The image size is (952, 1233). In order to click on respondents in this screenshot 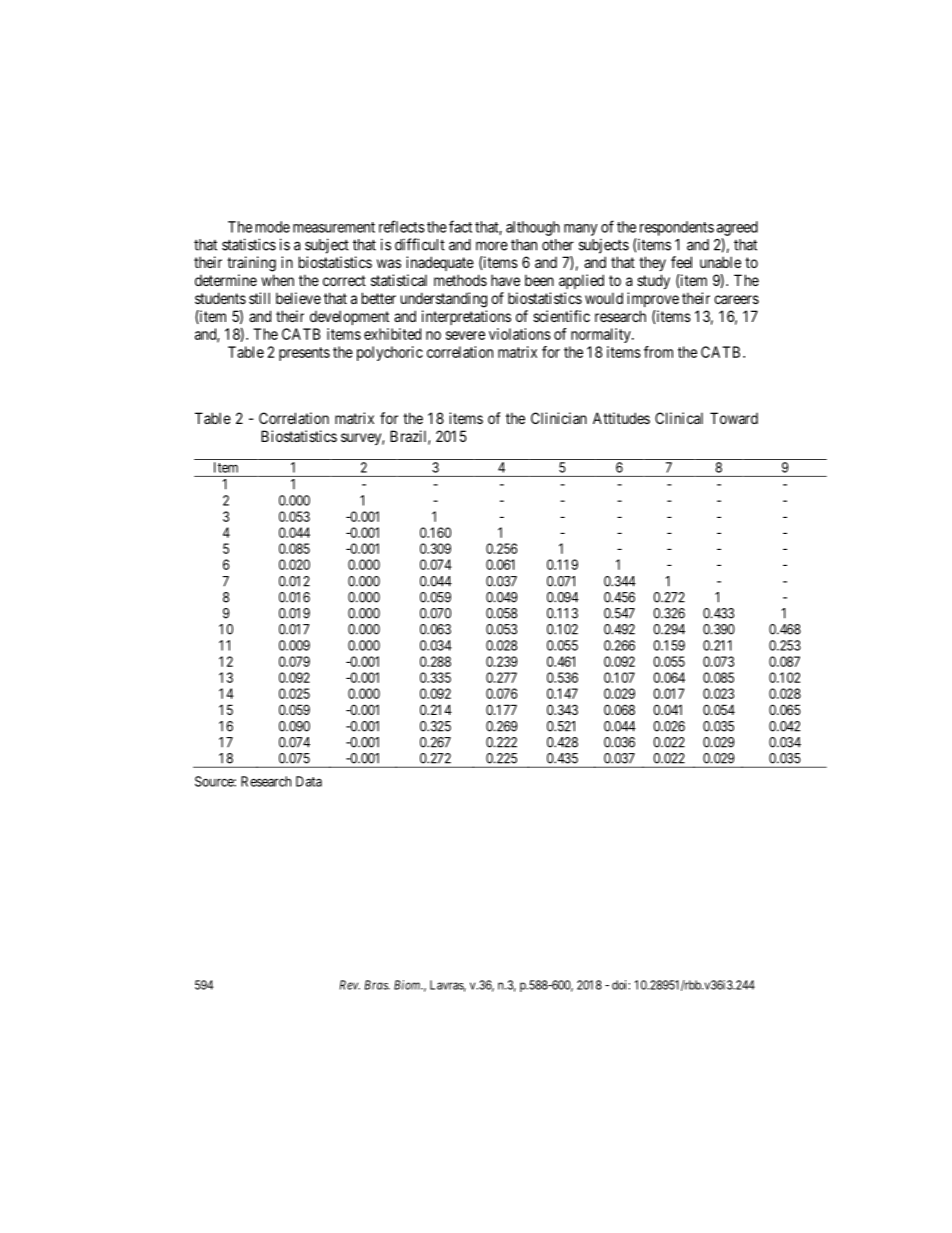, I will do `click(677, 228)`.
